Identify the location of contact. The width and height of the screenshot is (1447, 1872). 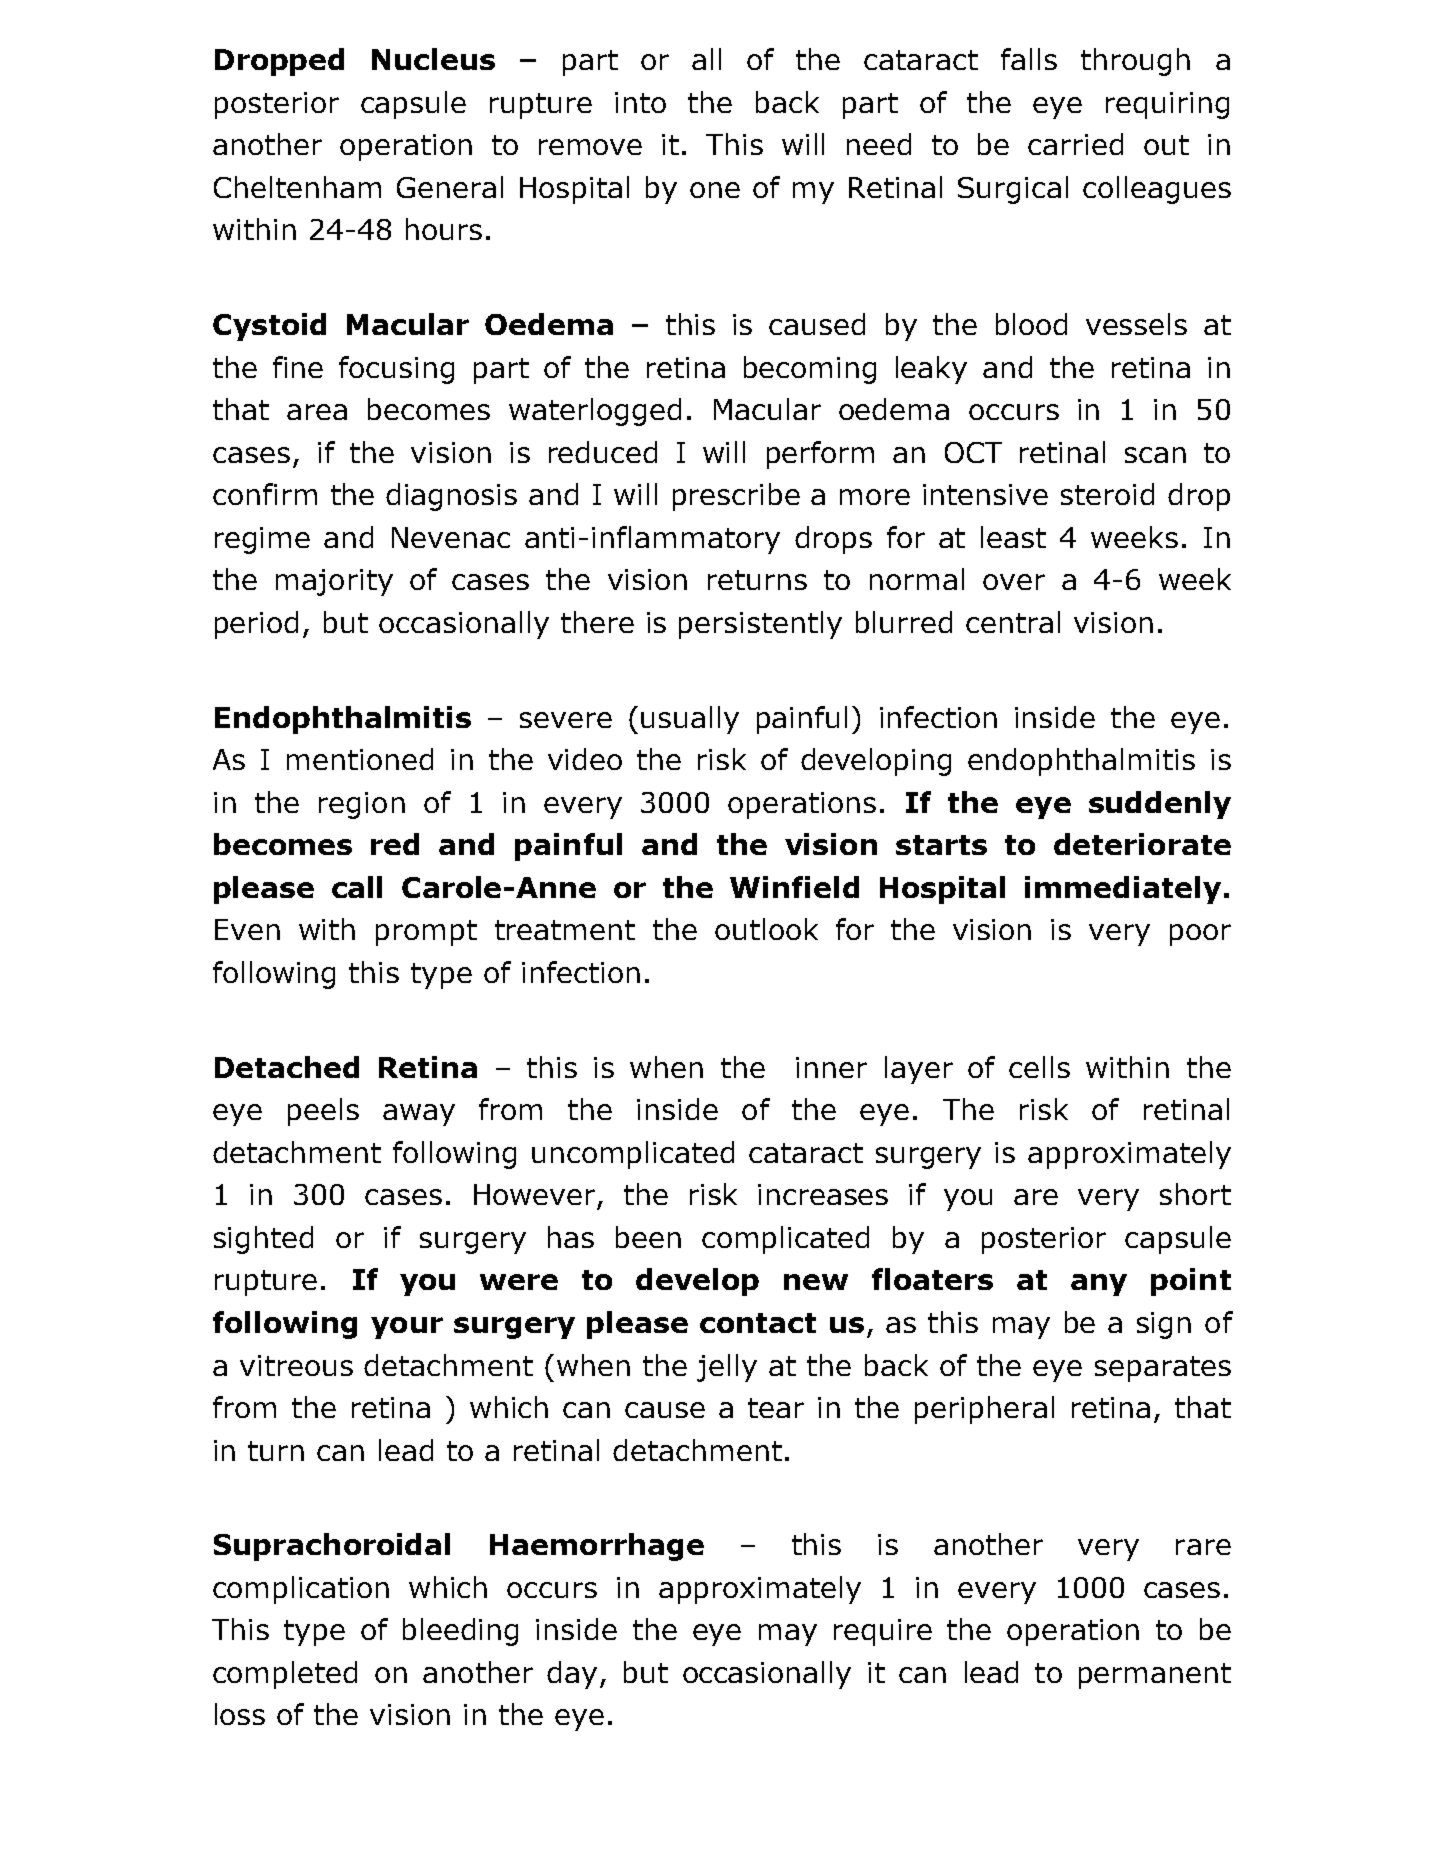
(758, 1323).
